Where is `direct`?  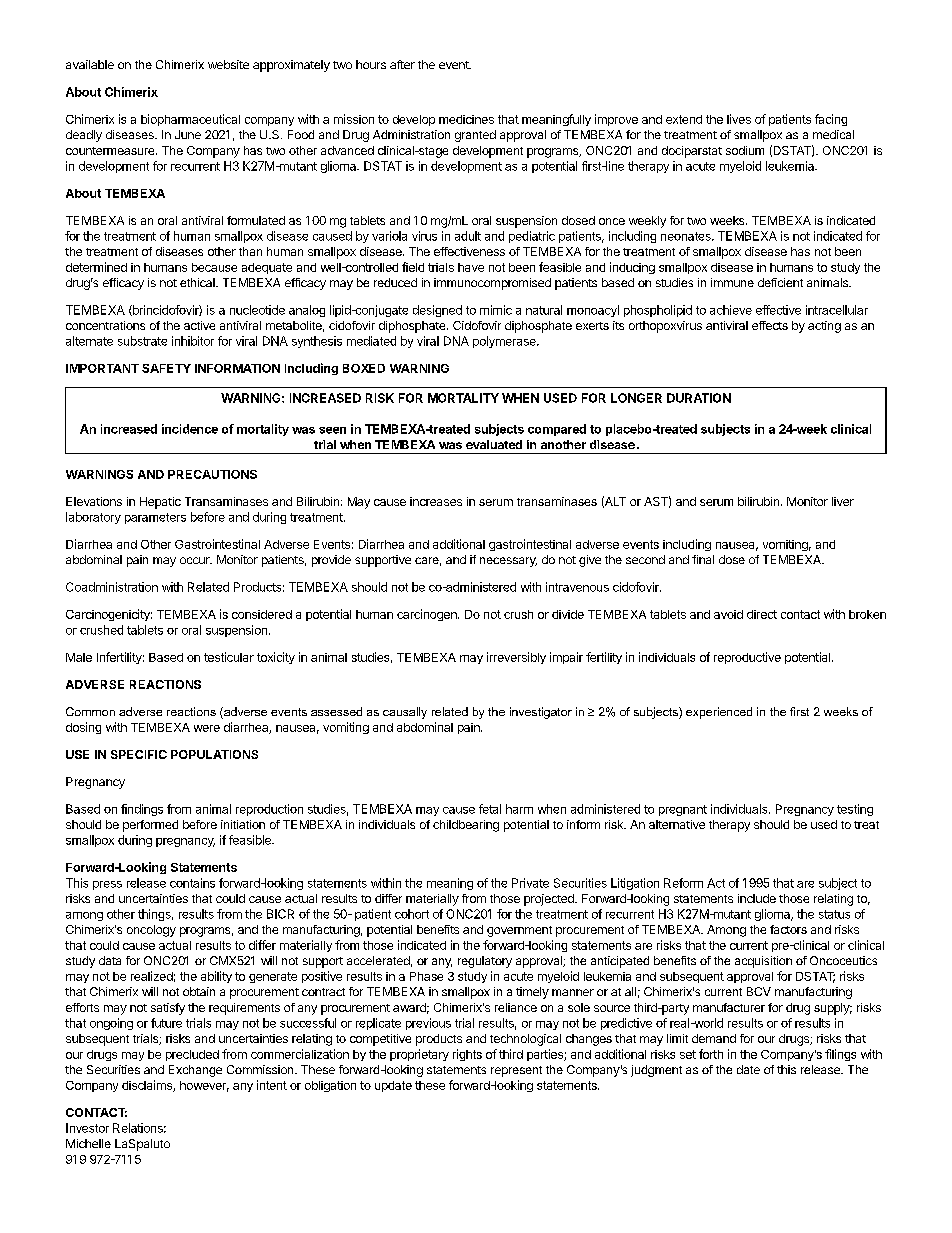 direct is located at coordinates (762, 614).
